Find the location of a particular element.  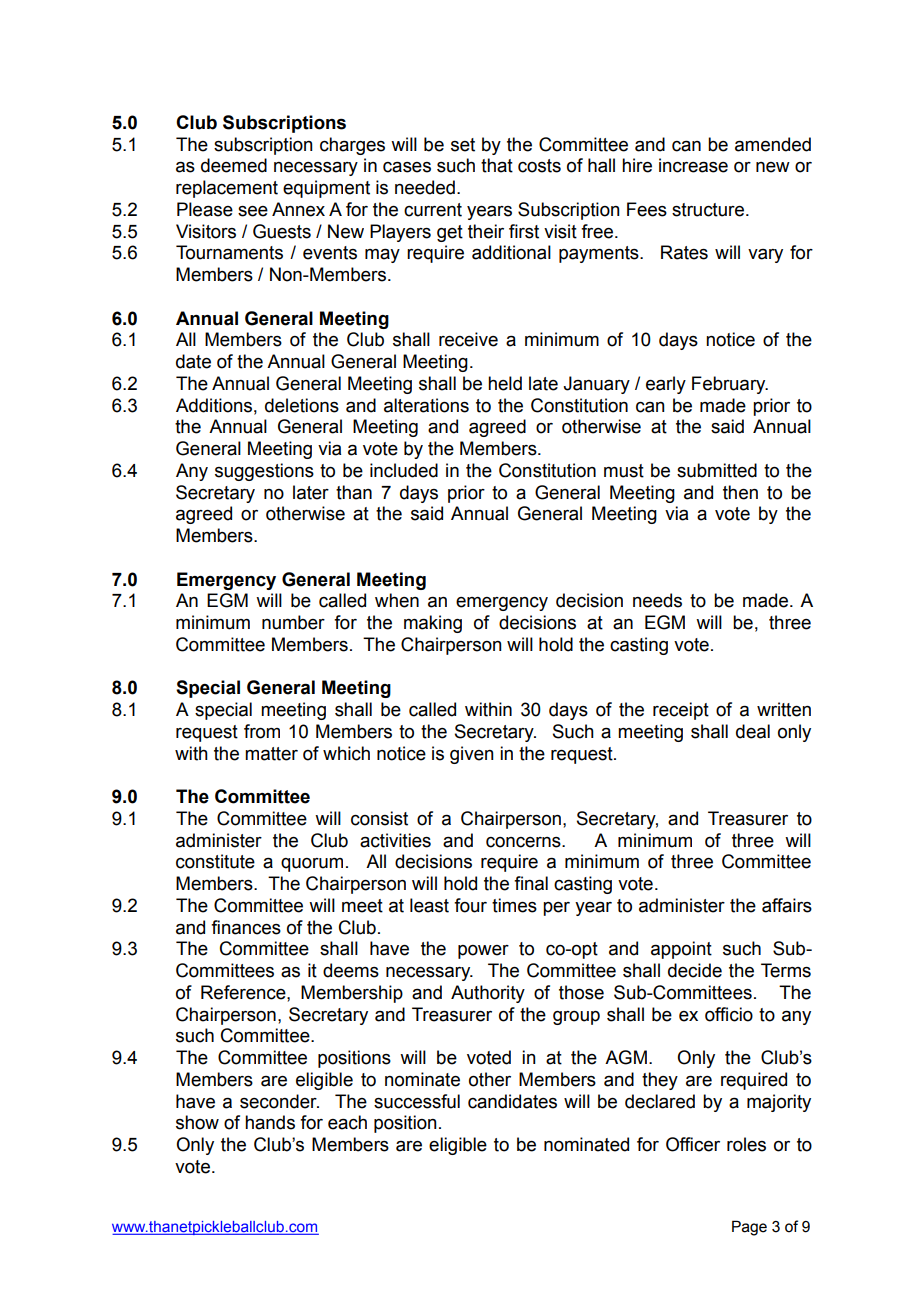

that is located at coordinates (497, 165).
